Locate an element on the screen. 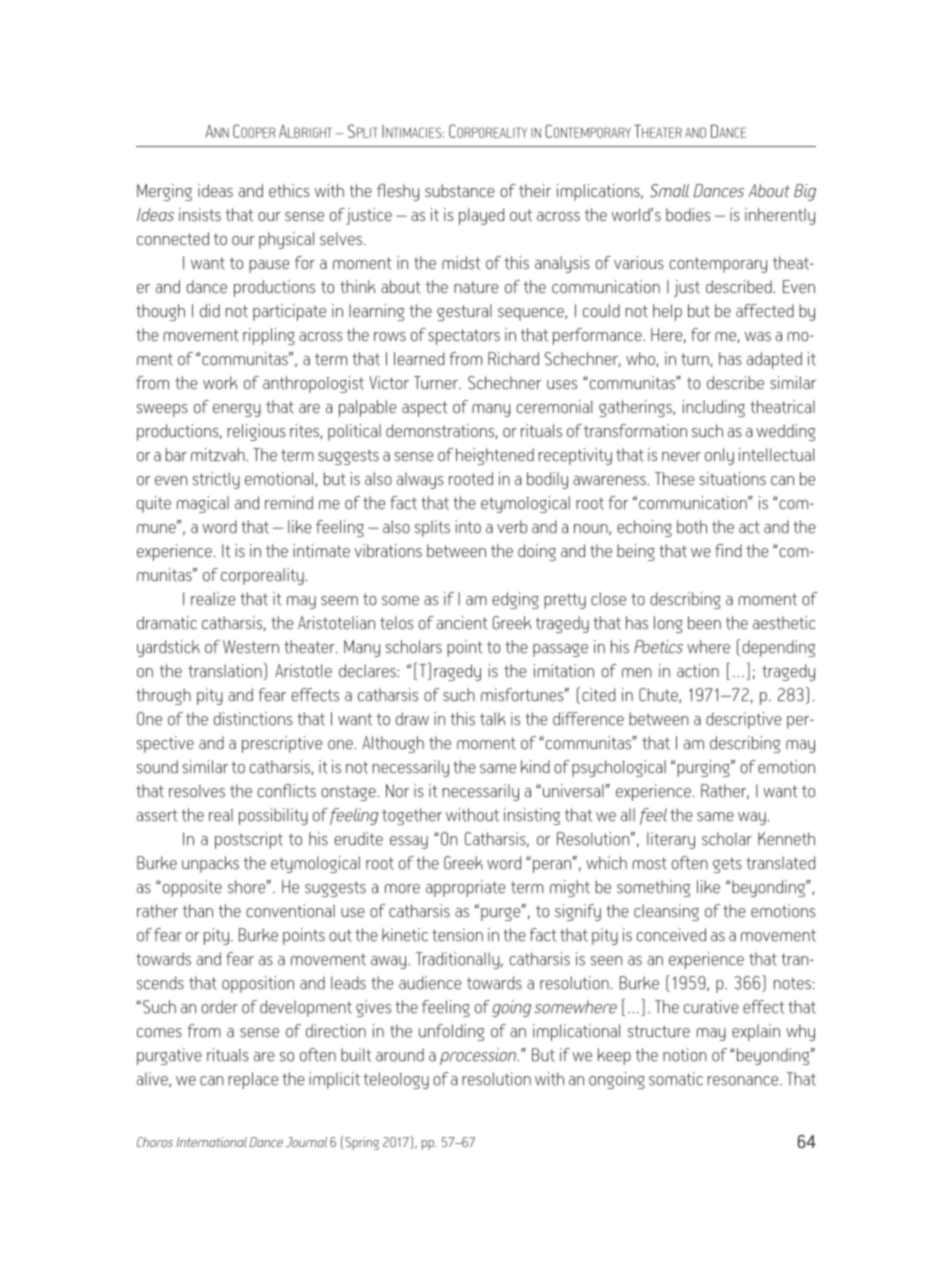  ancient is located at coordinates (462, 623).
